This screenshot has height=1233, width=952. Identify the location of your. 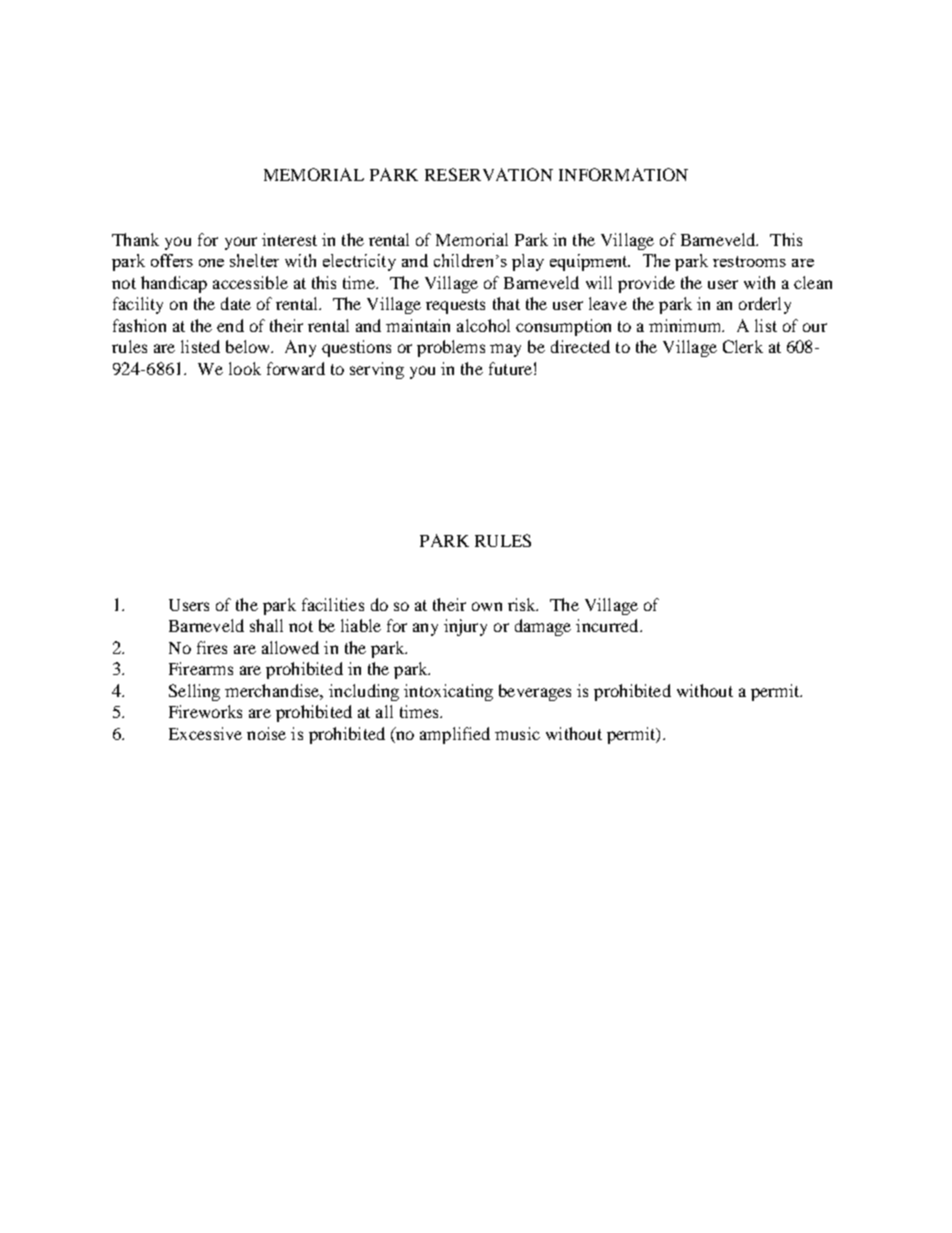
(241, 243).
